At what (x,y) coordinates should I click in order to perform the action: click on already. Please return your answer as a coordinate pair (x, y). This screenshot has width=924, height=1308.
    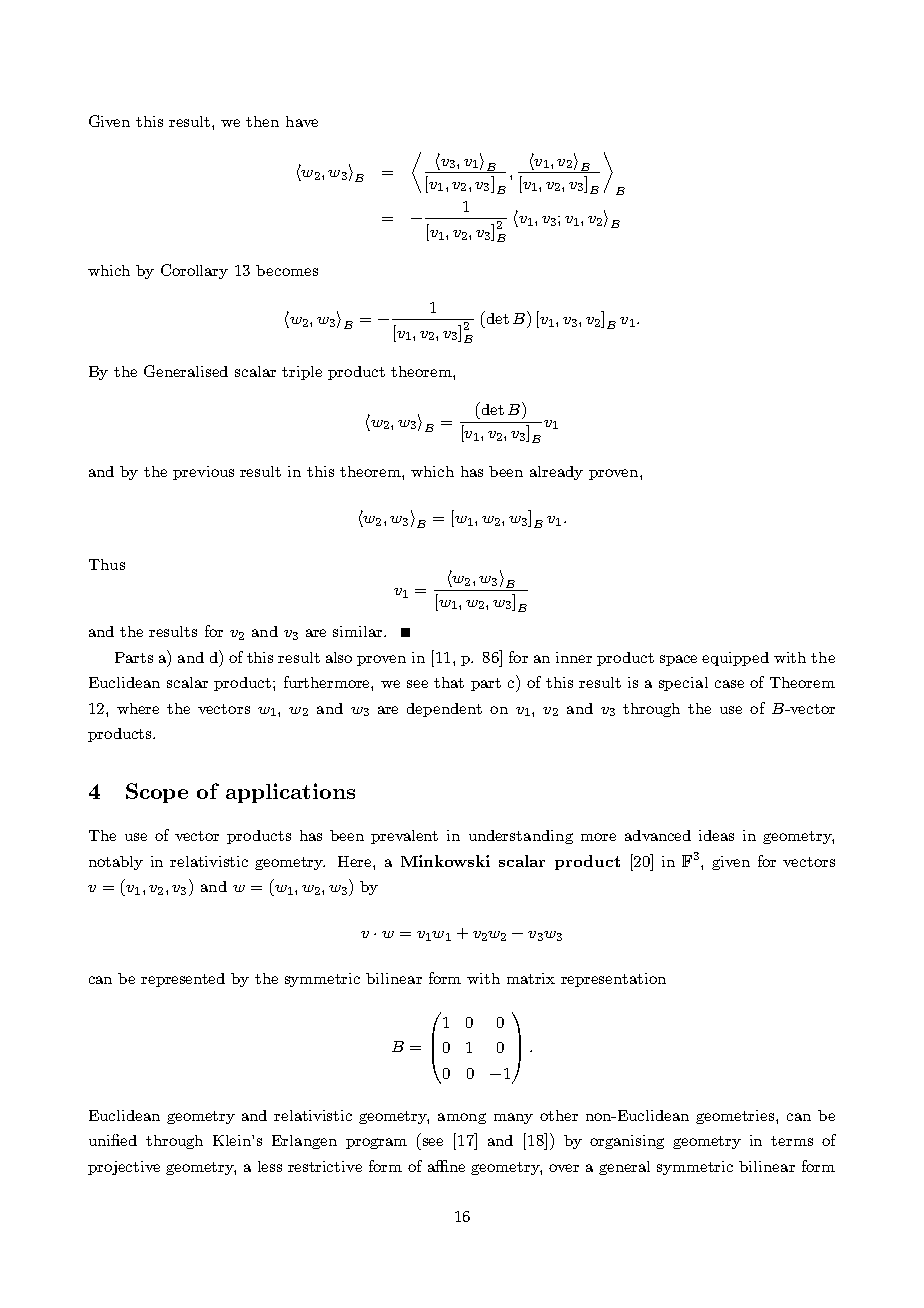
    Looking at the image, I should click on (556, 473).
